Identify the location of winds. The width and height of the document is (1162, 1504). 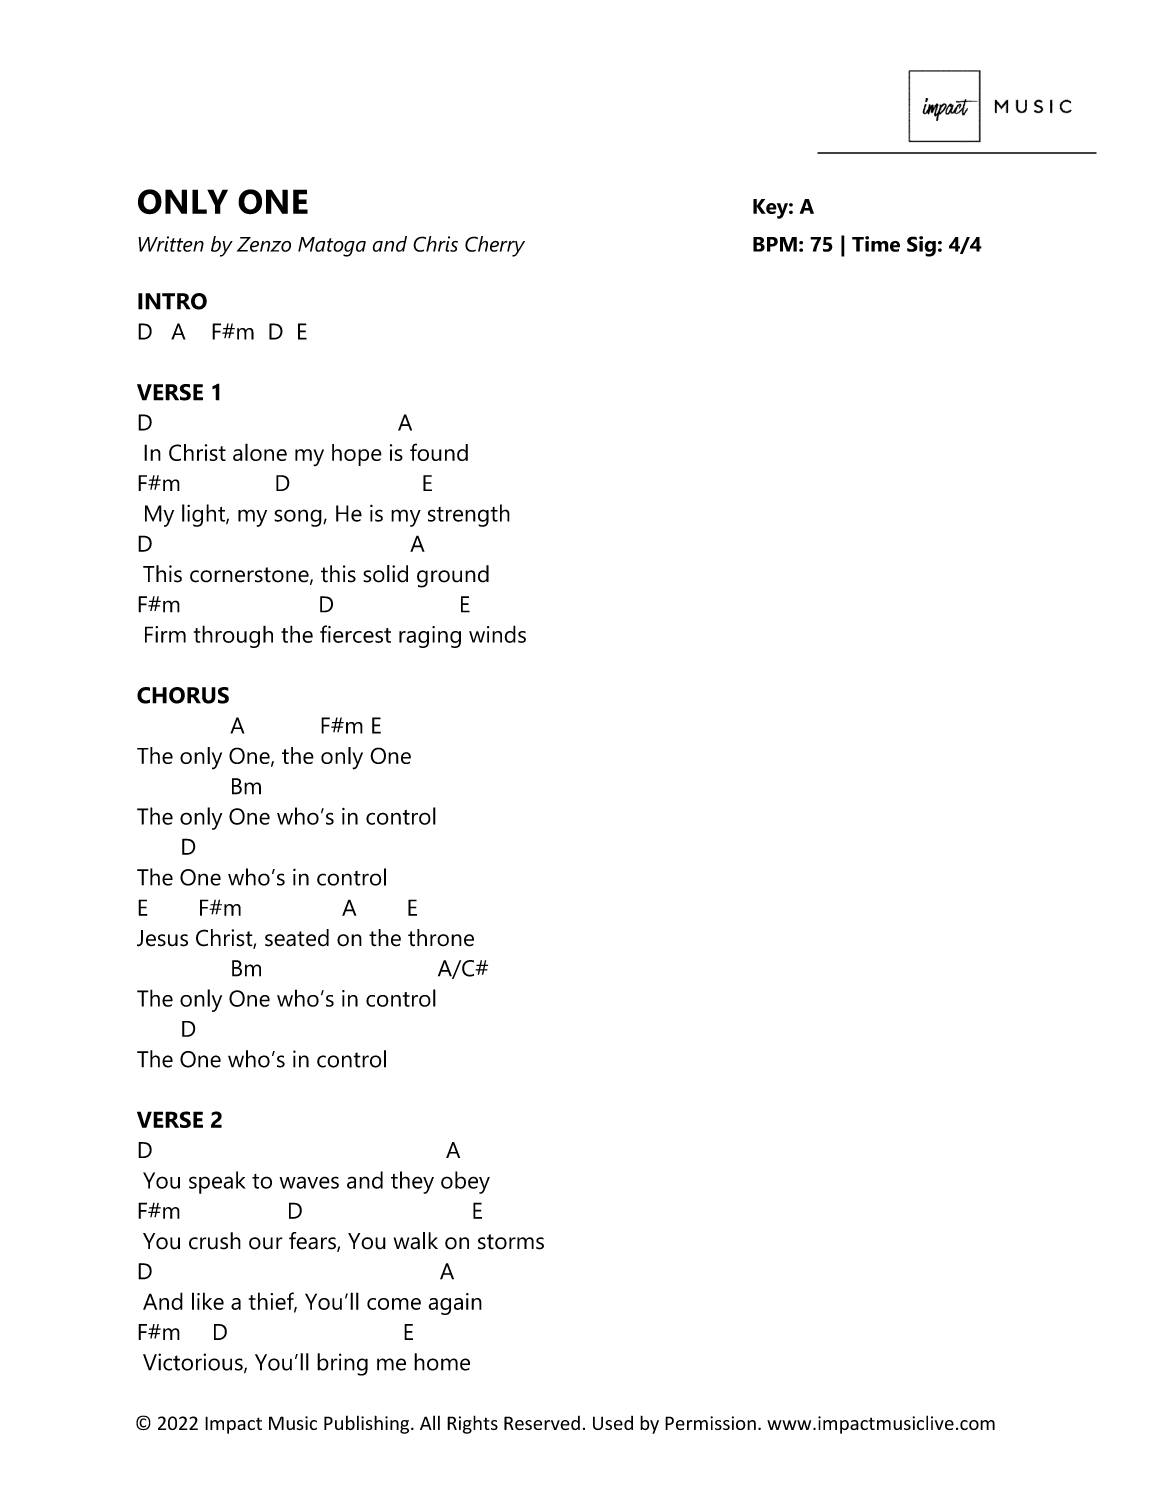
(497, 634).
